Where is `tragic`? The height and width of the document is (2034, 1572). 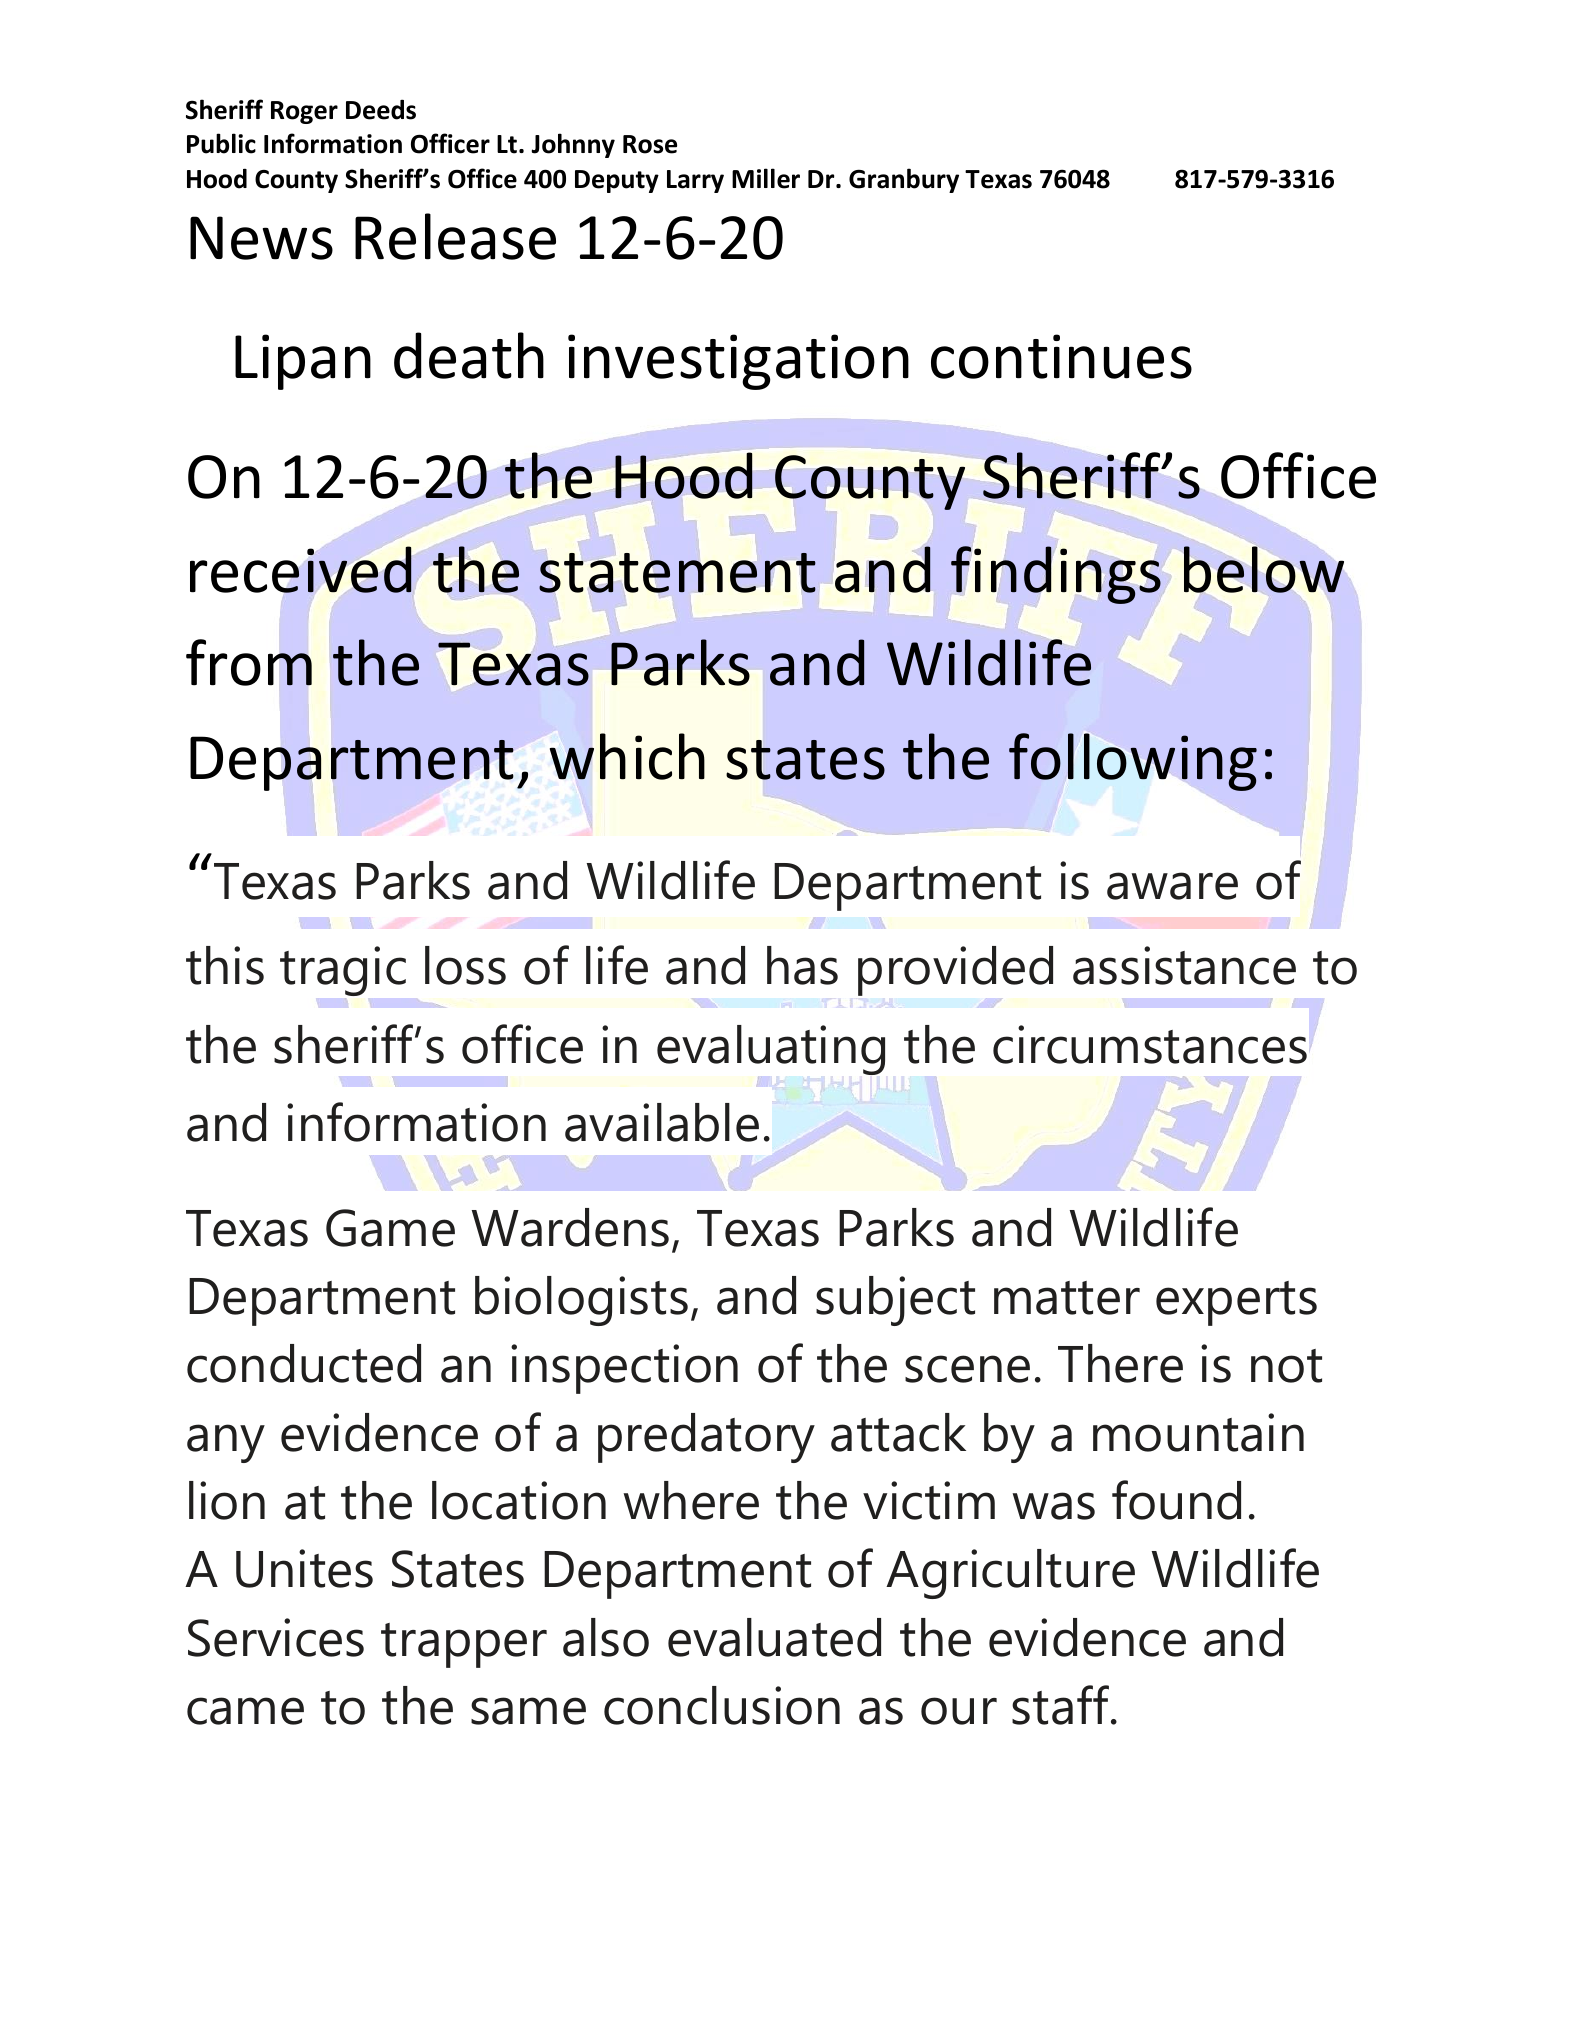
tragic is located at coordinates (343, 972).
